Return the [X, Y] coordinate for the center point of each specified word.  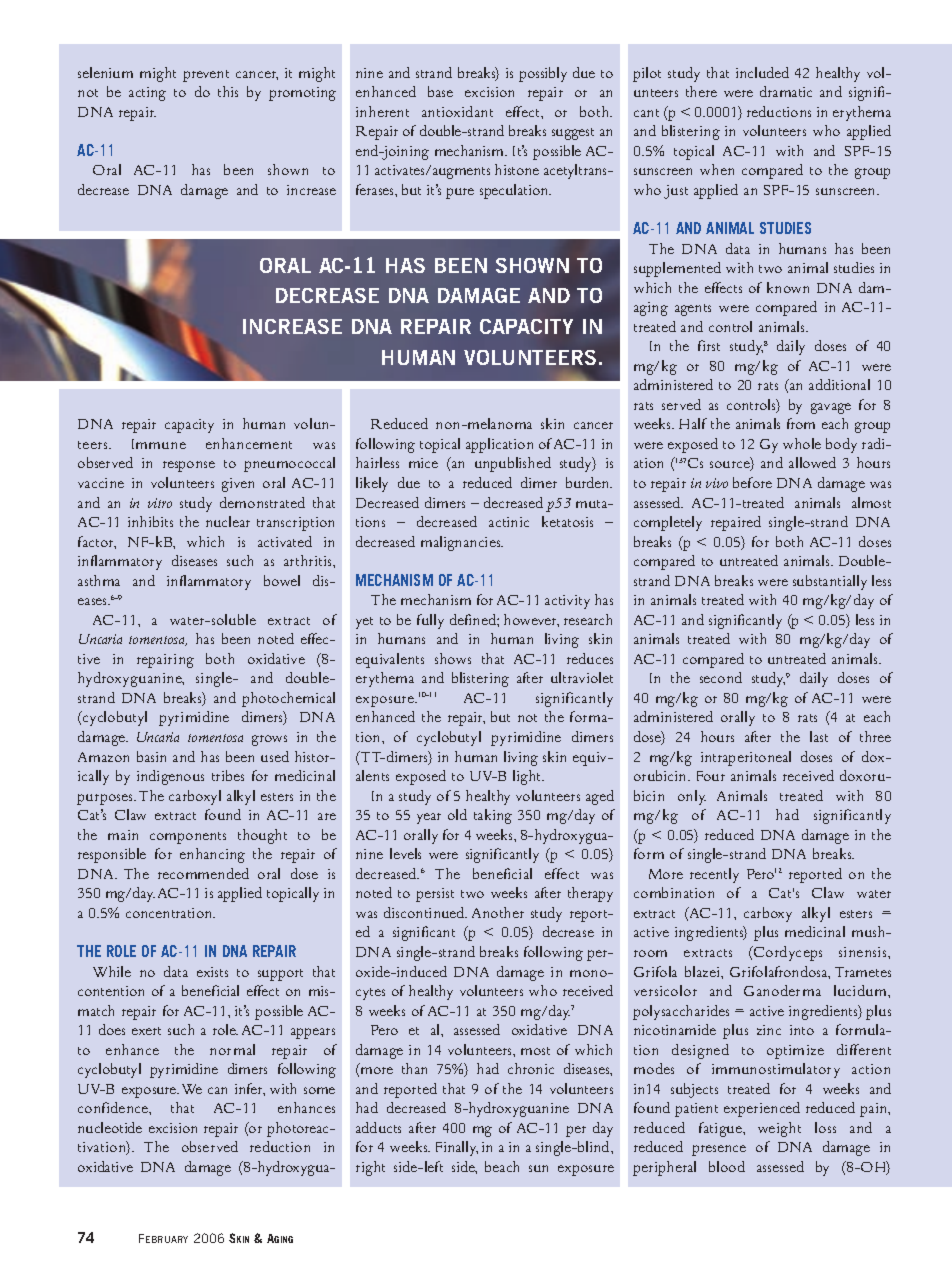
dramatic [786, 91]
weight [779, 1129]
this [228, 91]
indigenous [170, 777]
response [189, 466]
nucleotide [110, 1127]
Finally [457, 1148]
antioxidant [457, 111]
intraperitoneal [746, 758]
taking [493, 816]
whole [802, 443]
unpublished [513, 464]
